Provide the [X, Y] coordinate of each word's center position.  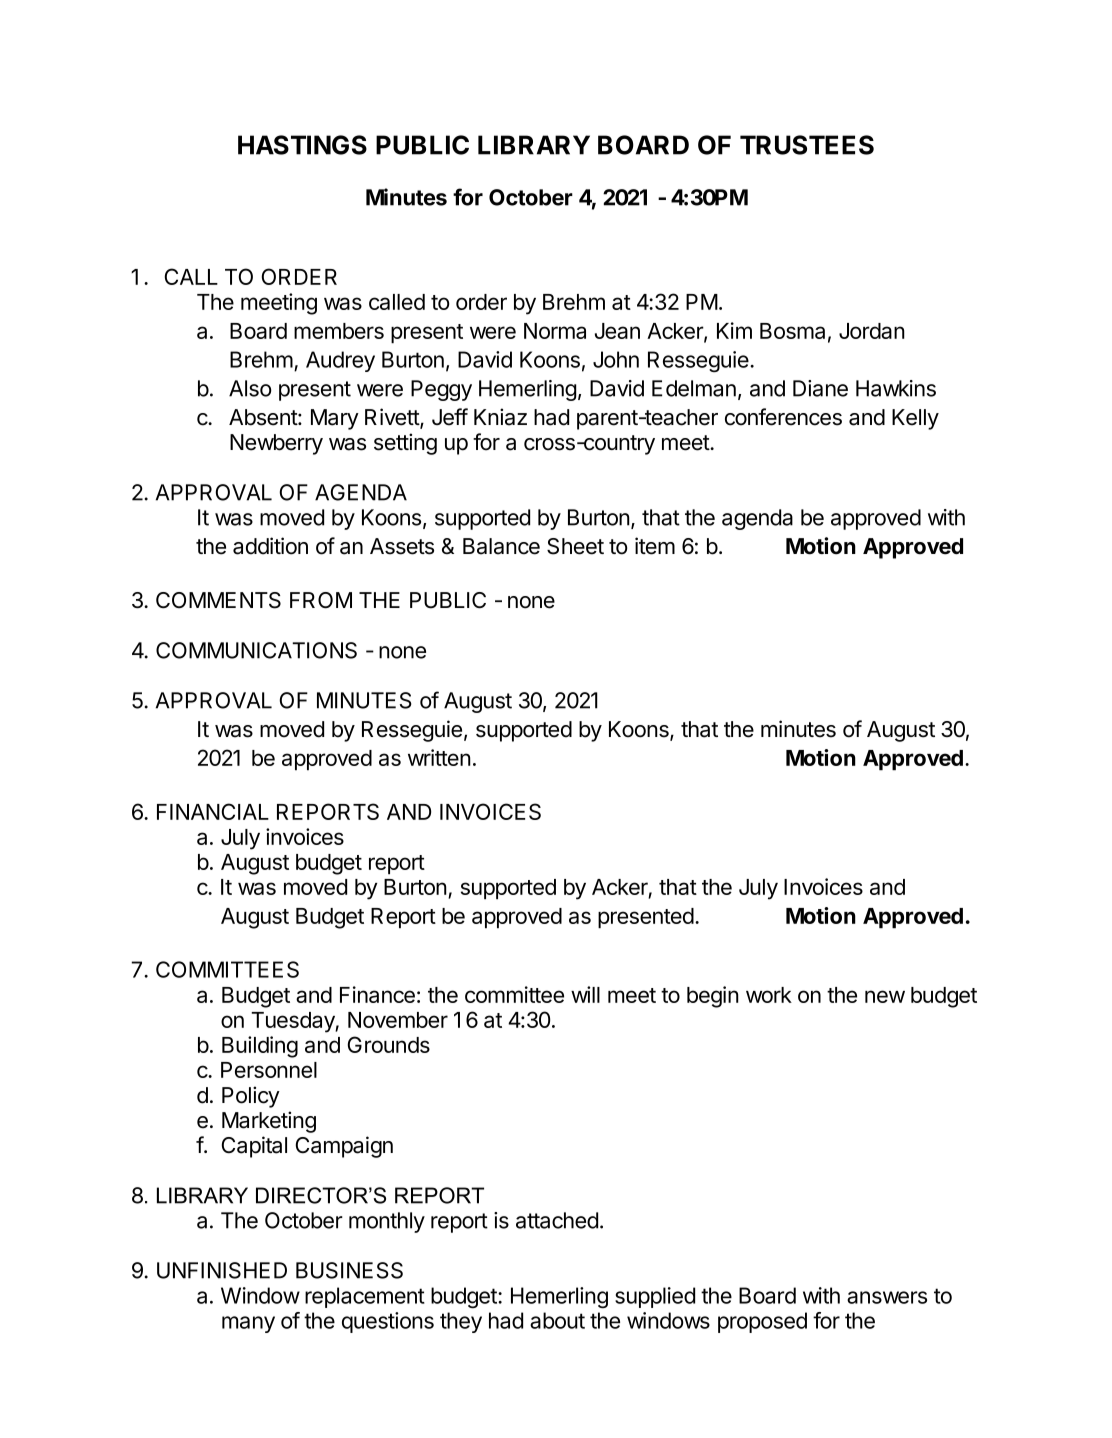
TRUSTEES [807, 145]
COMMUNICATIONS [256, 650]
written [439, 757]
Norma [555, 331]
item [655, 546]
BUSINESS [349, 1270]
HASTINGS [302, 145]
